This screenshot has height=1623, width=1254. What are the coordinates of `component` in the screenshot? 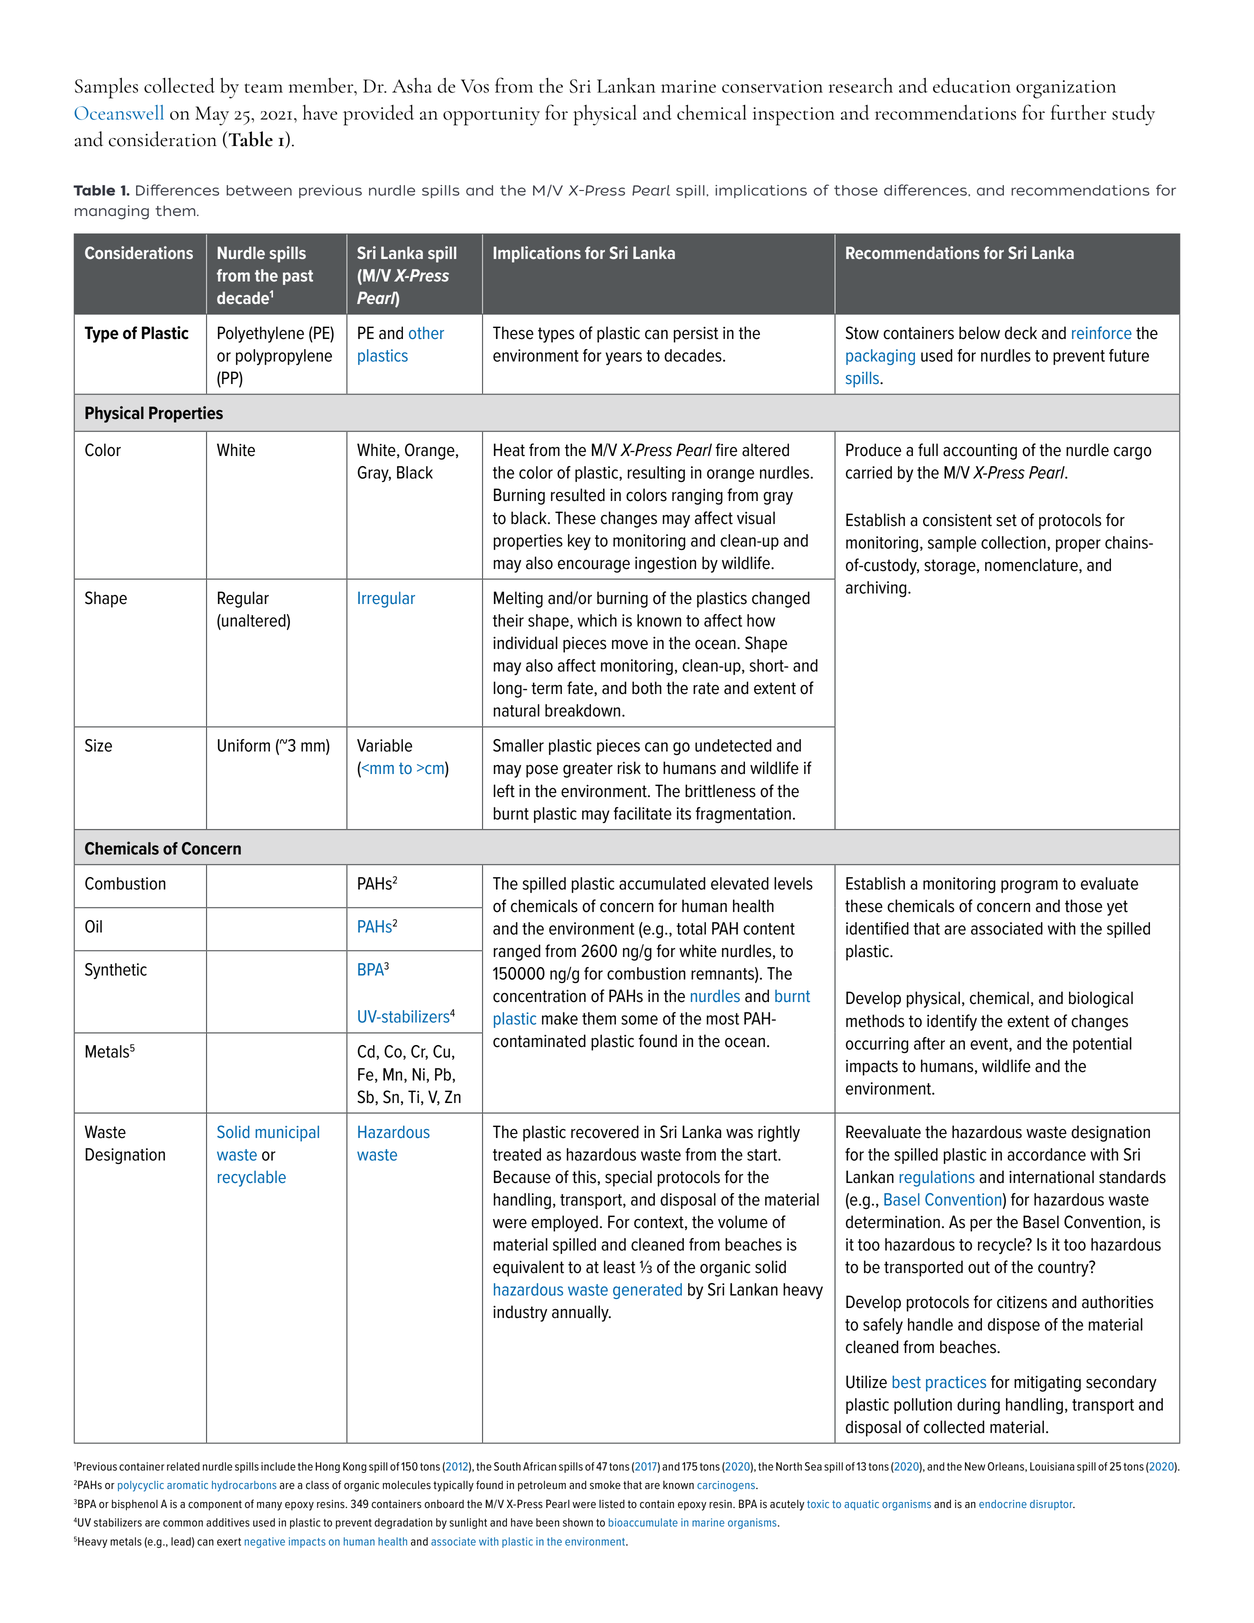 It's located at (215, 1505).
